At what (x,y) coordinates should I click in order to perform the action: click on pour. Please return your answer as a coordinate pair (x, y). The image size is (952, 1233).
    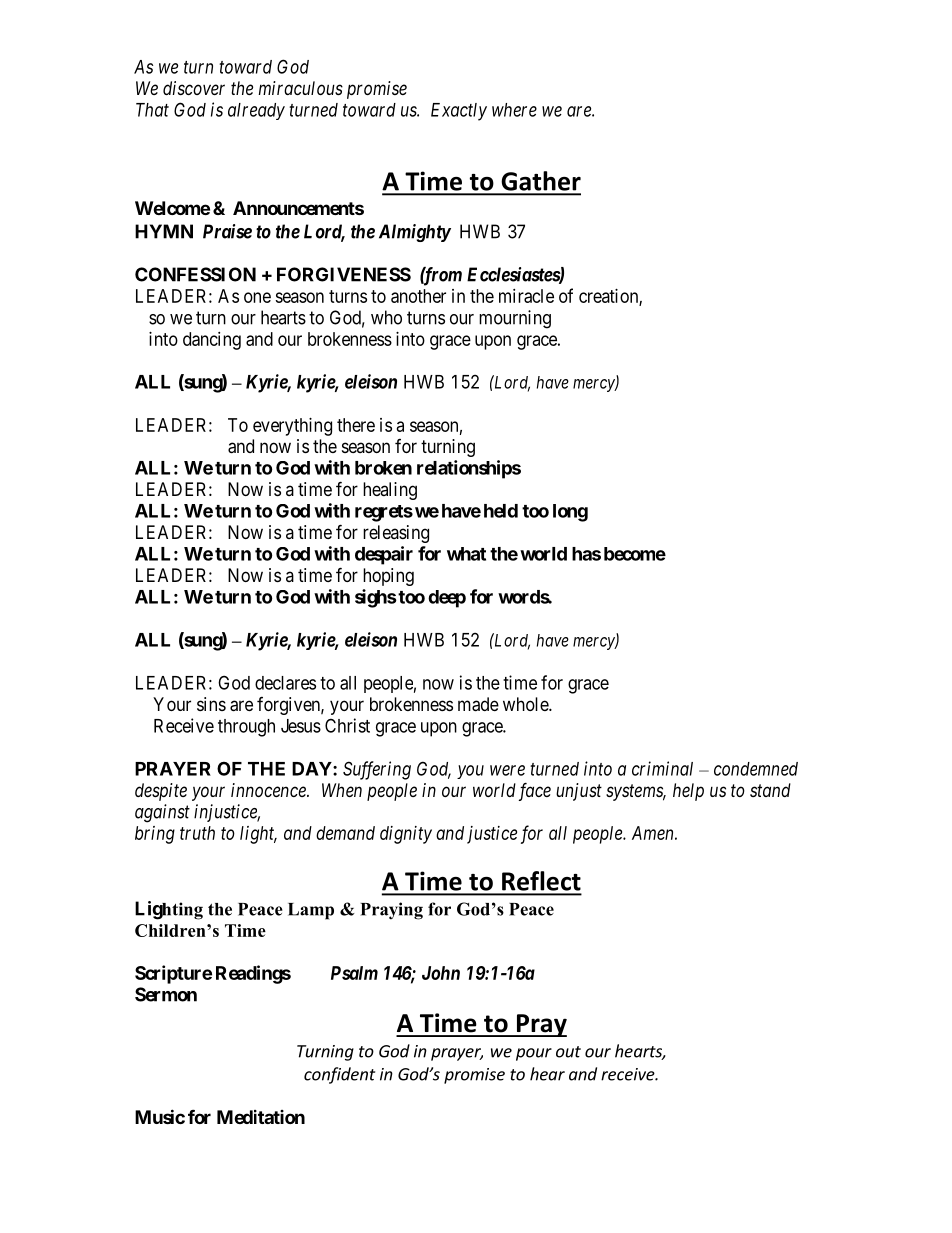
    Looking at the image, I should click on (534, 1054).
